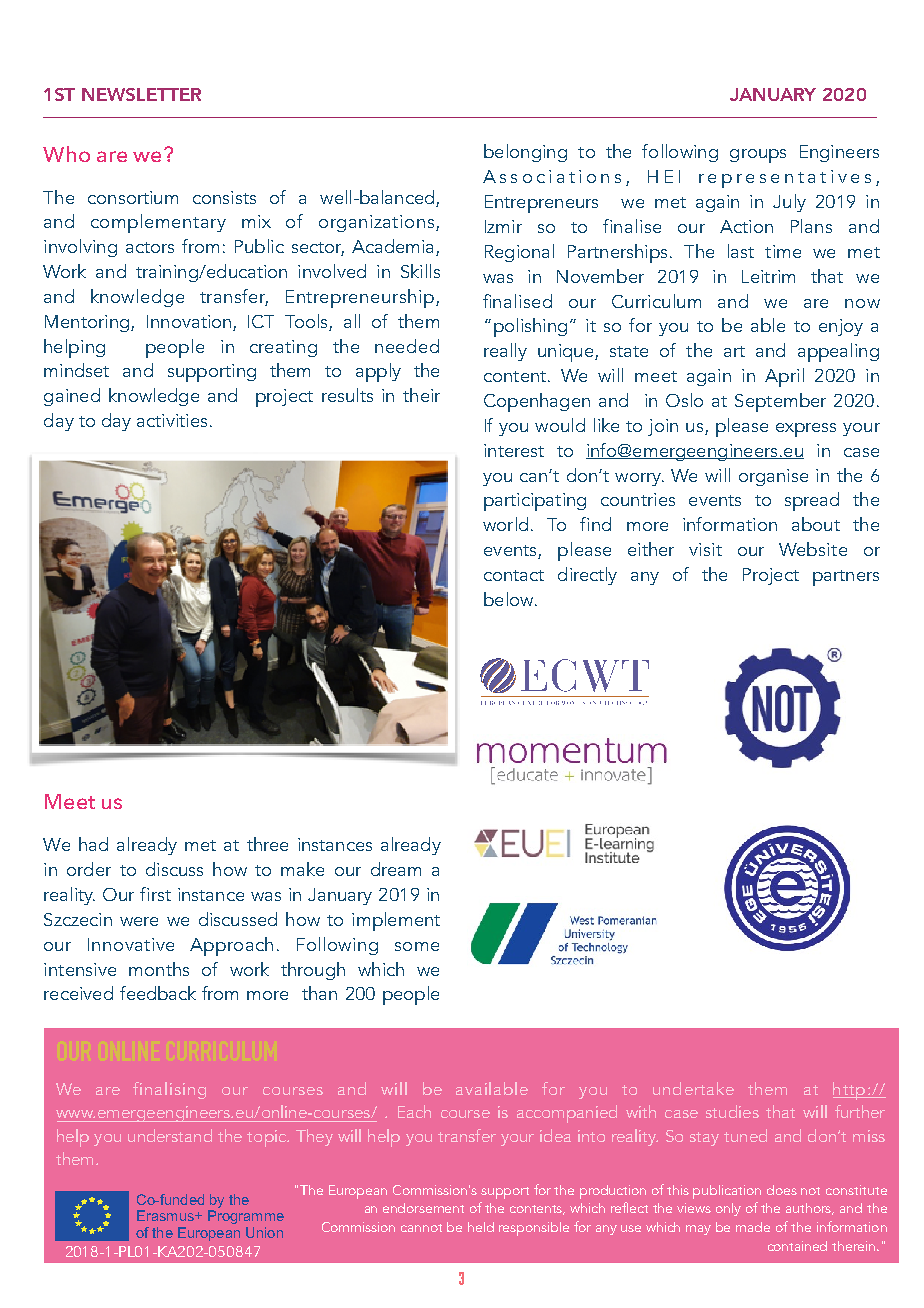 The width and height of the page is (924, 1308). Describe the element at coordinates (505, 524) in the page. I see `world` at that location.
